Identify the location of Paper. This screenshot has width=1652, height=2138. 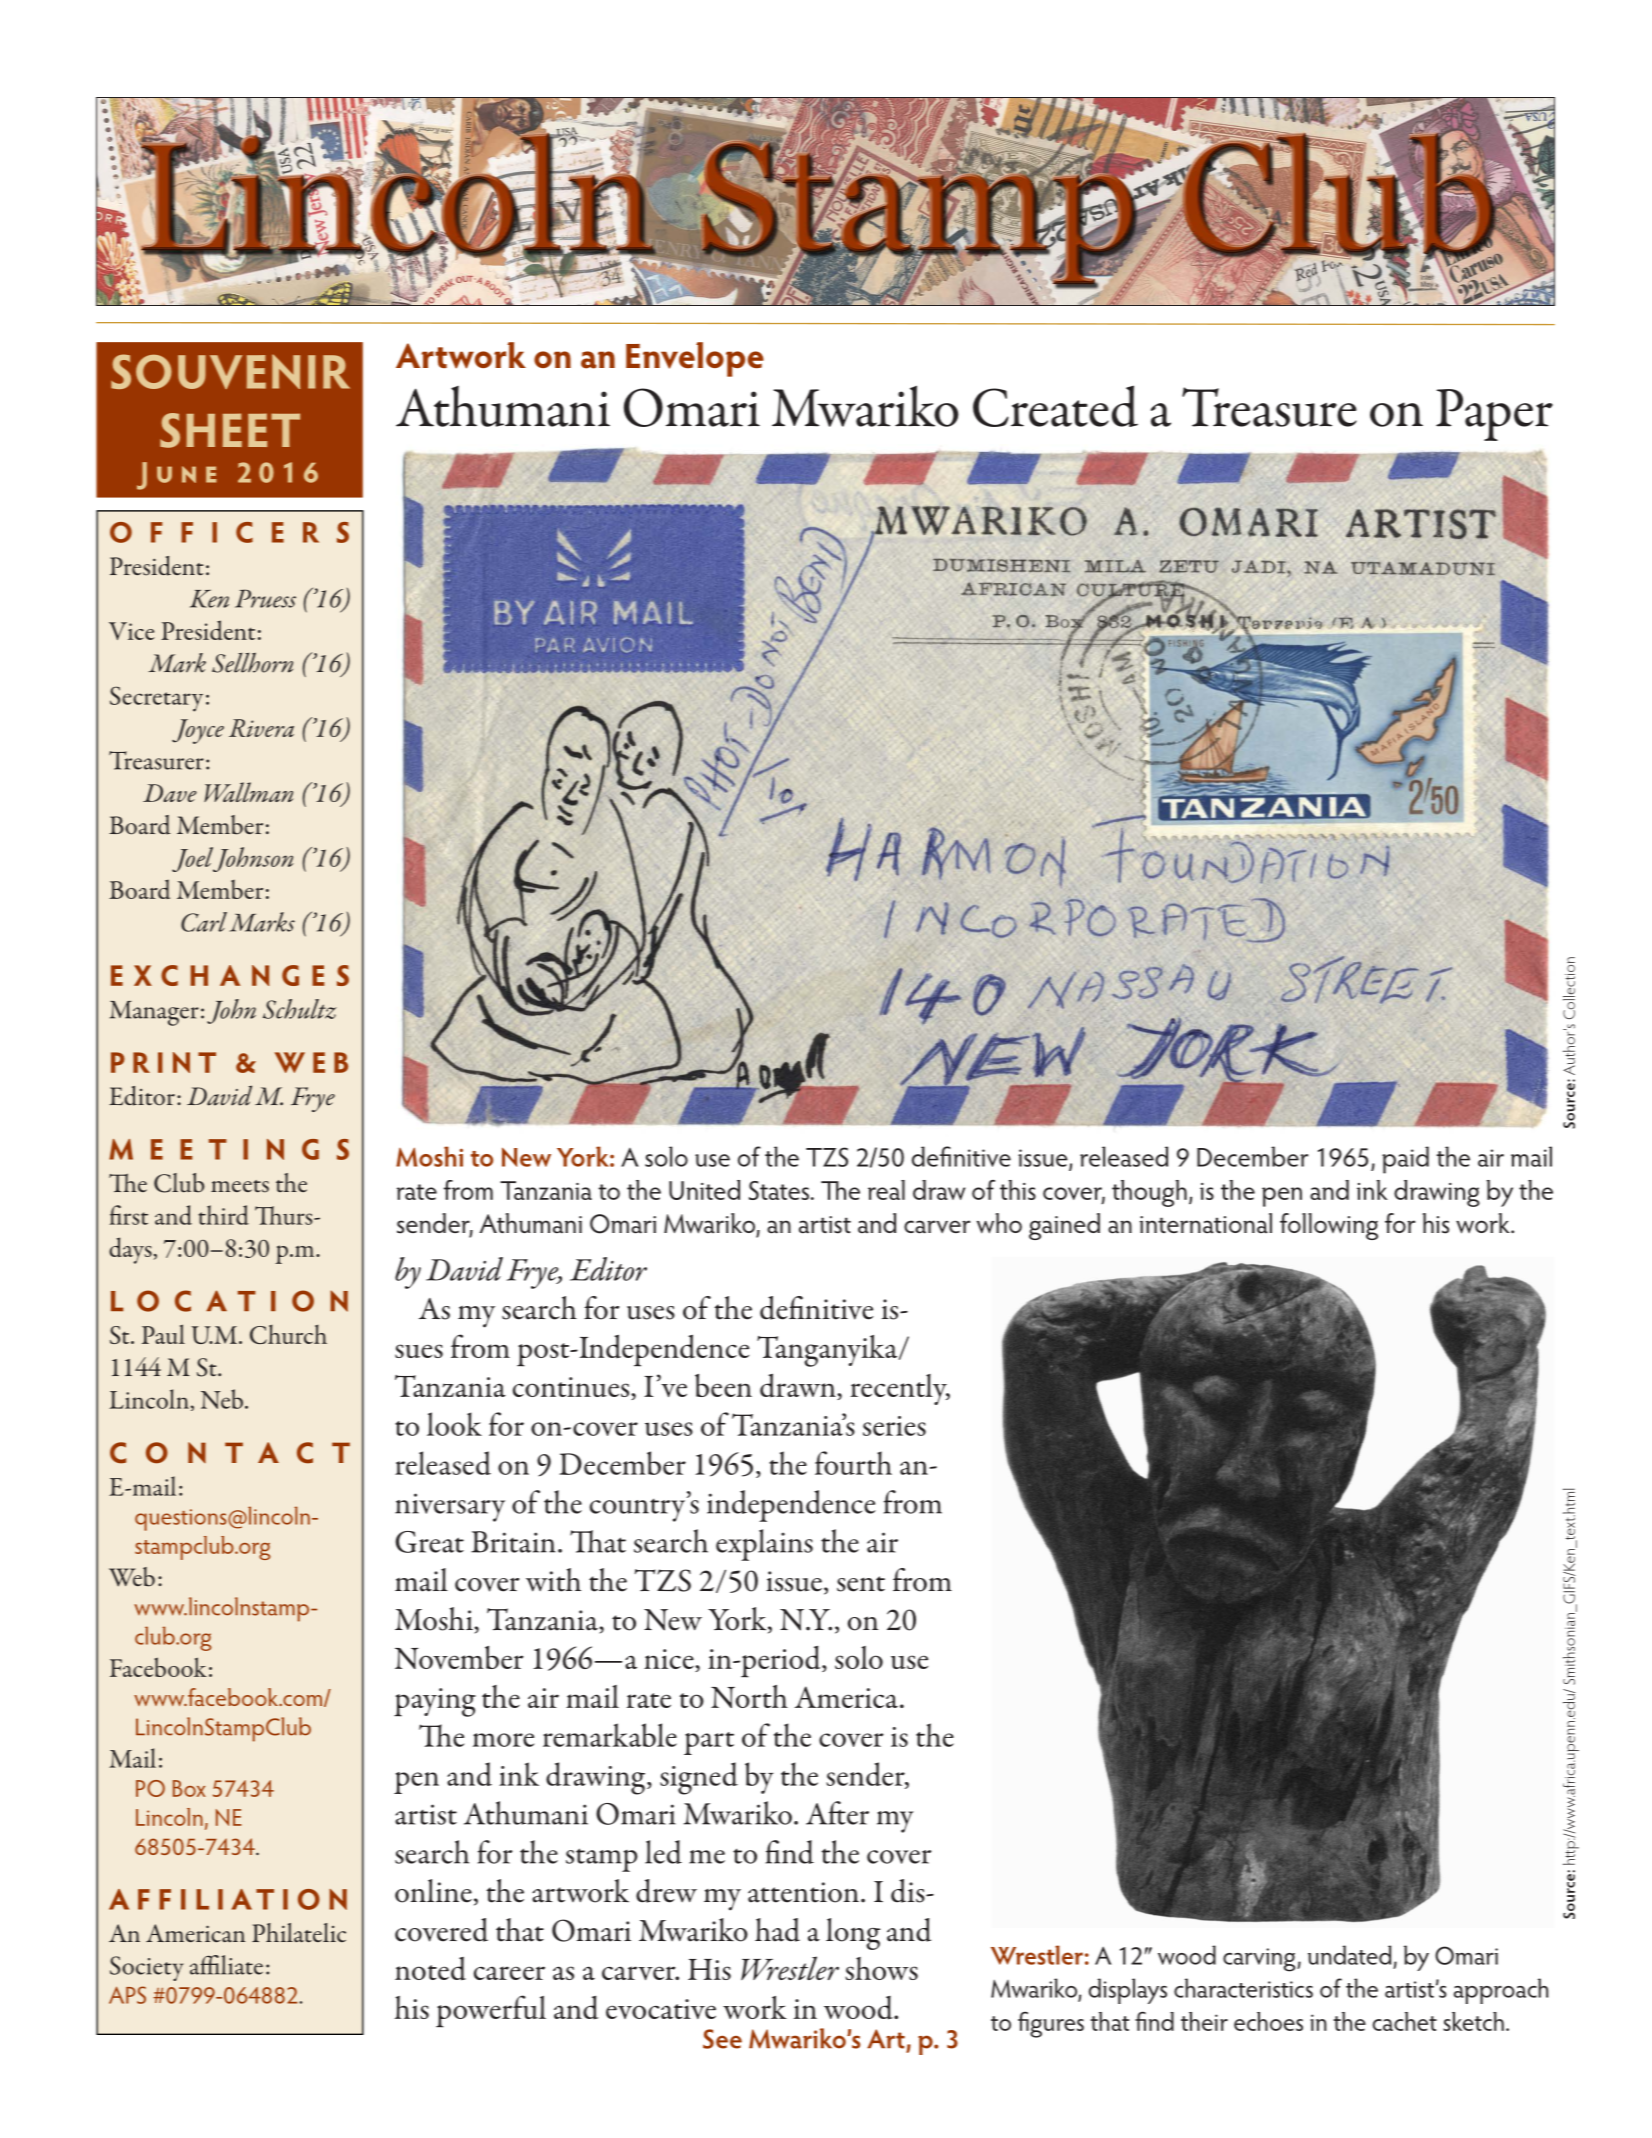
(1494, 415).
